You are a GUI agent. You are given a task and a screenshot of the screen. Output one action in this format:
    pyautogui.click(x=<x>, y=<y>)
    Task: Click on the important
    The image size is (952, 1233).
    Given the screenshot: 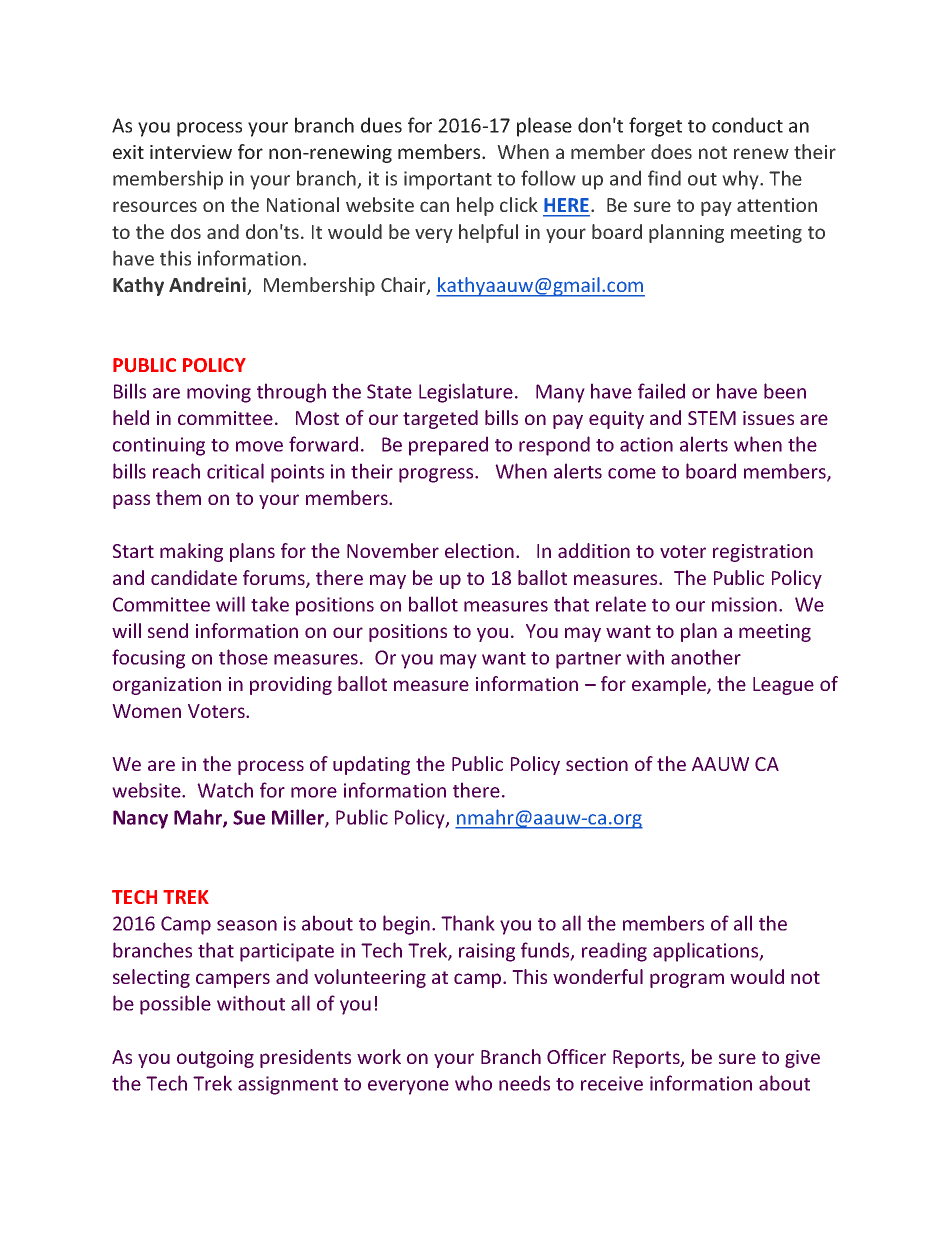 What is the action you would take?
    pyautogui.click(x=448, y=180)
